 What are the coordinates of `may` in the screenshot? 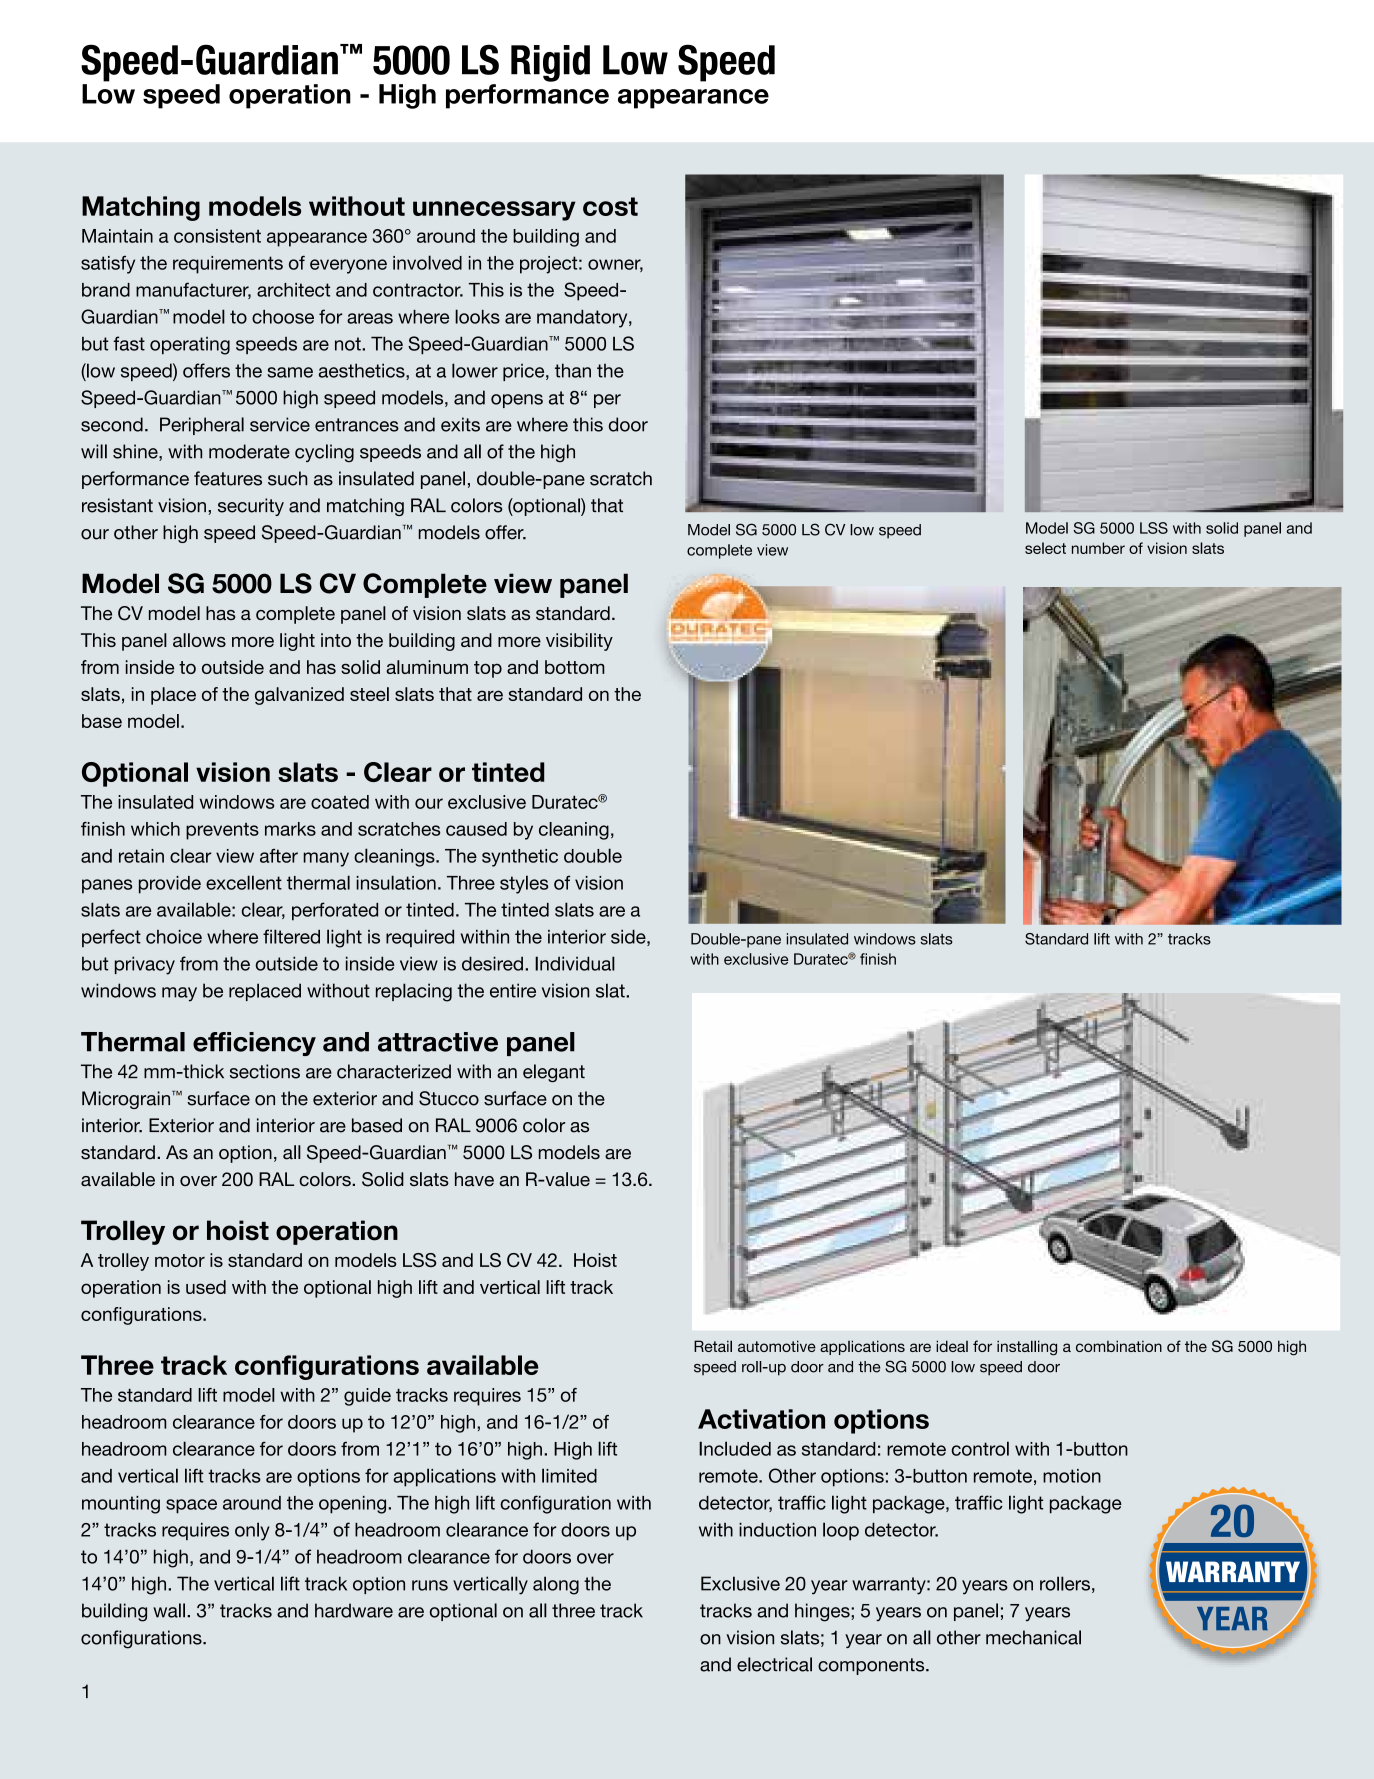 It's located at (179, 994).
